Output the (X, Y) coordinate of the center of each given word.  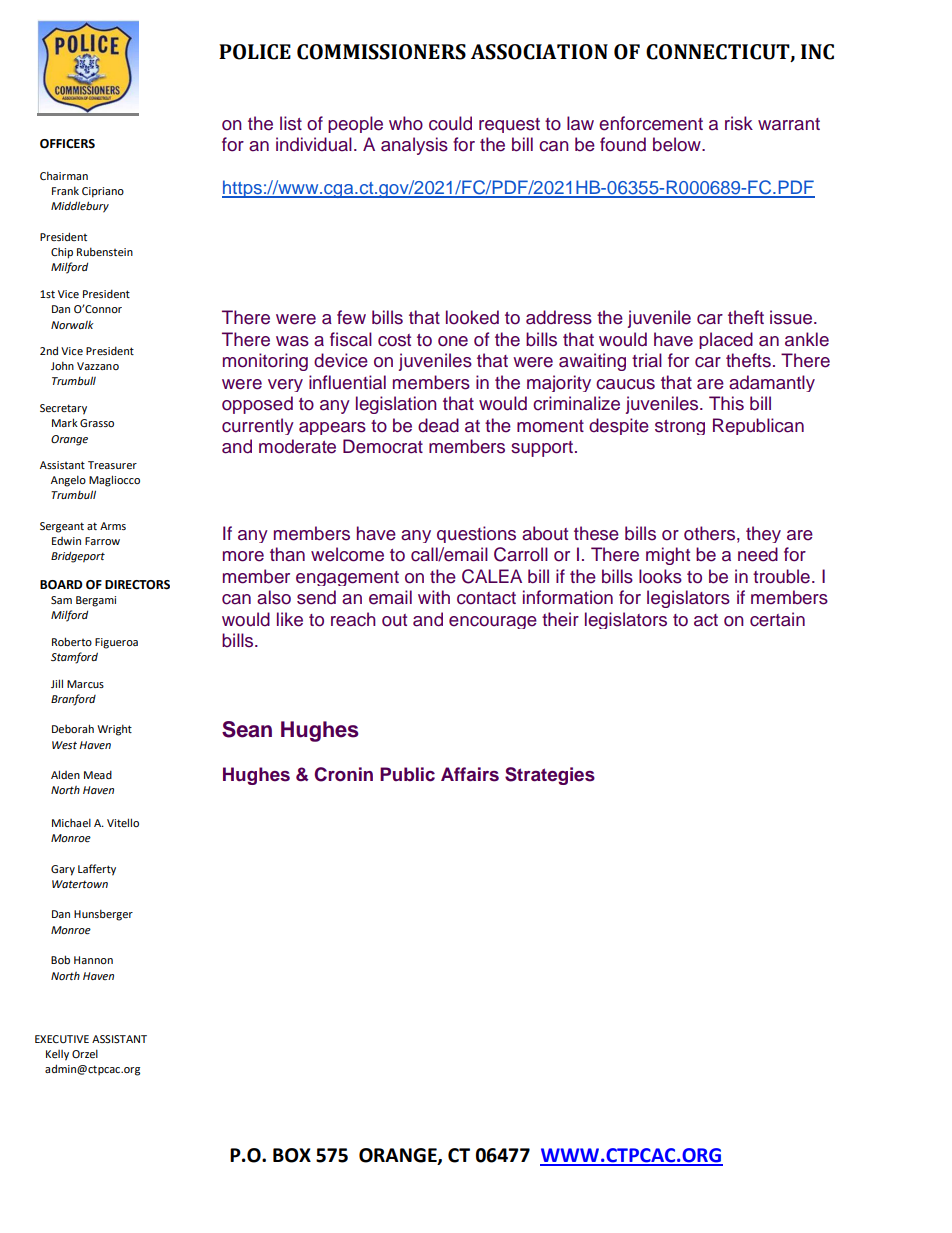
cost (394, 340)
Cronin (343, 774)
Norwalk (72, 325)
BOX (292, 1155)
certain (777, 619)
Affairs (470, 774)
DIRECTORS (137, 585)
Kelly (57, 1055)
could (450, 123)
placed (726, 340)
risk (739, 123)
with (434, 597)
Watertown (80, 884)
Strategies (550, 776)
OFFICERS (67, 144)
